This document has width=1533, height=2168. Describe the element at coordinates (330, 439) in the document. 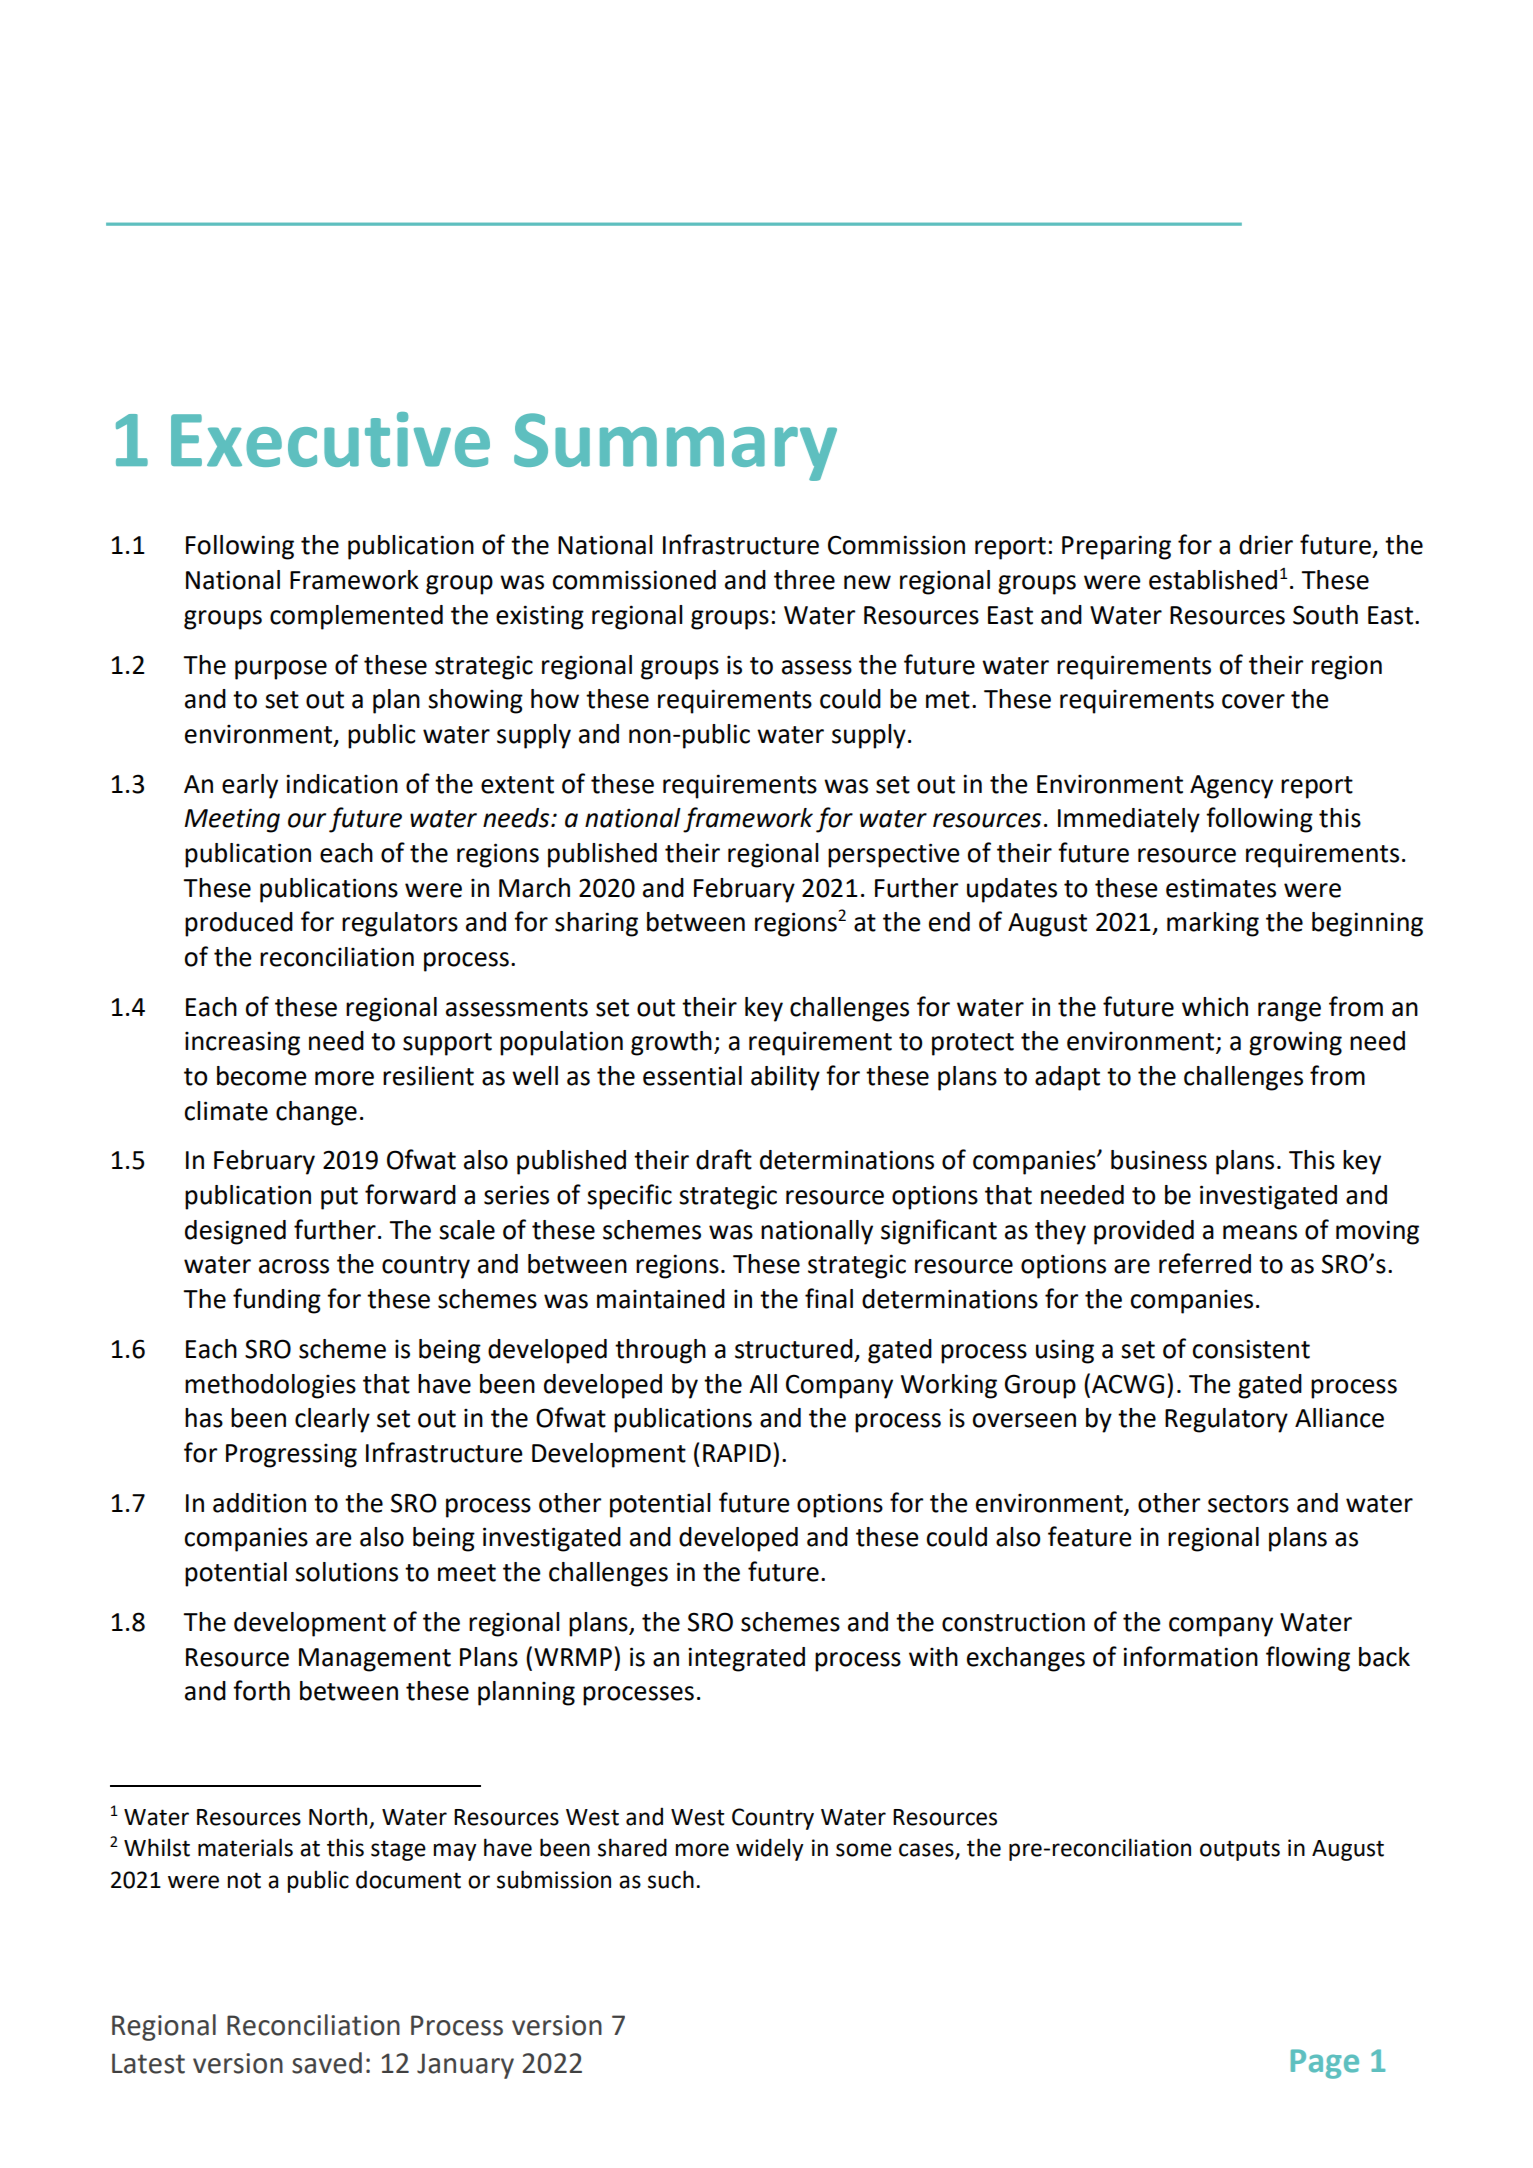

I see `Executive` at that location.
